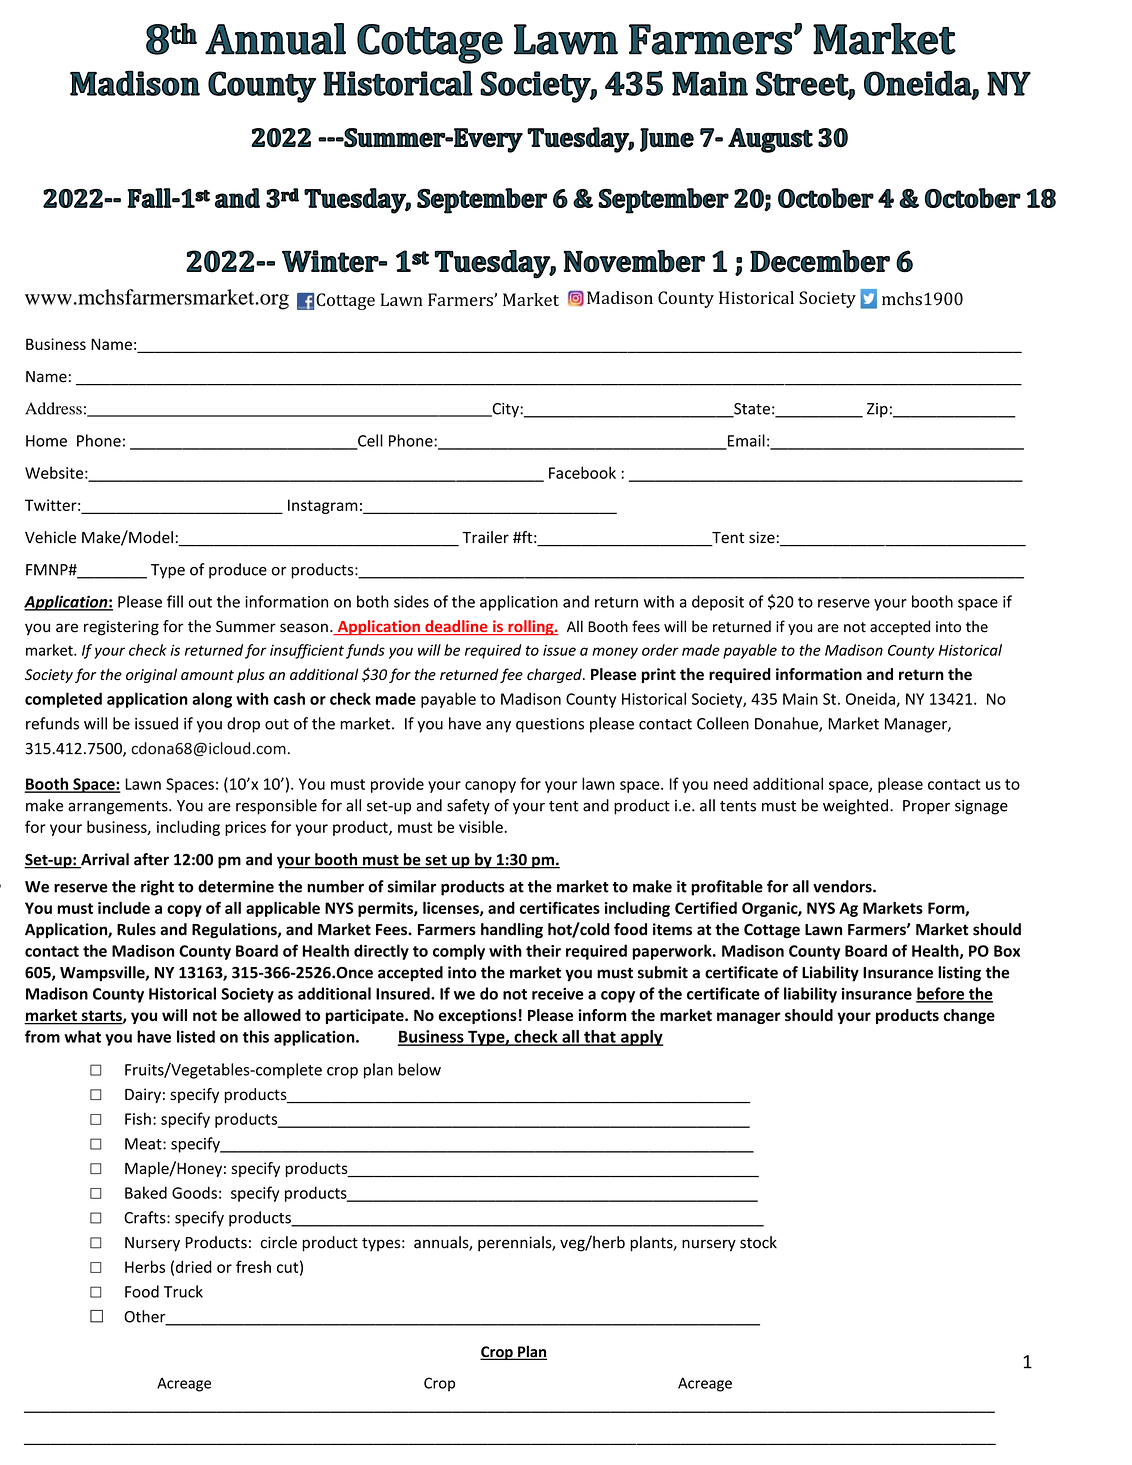  What do you see at coordinates (151, 859) in the document?
I see `after` at bounding box center [151, 859].
